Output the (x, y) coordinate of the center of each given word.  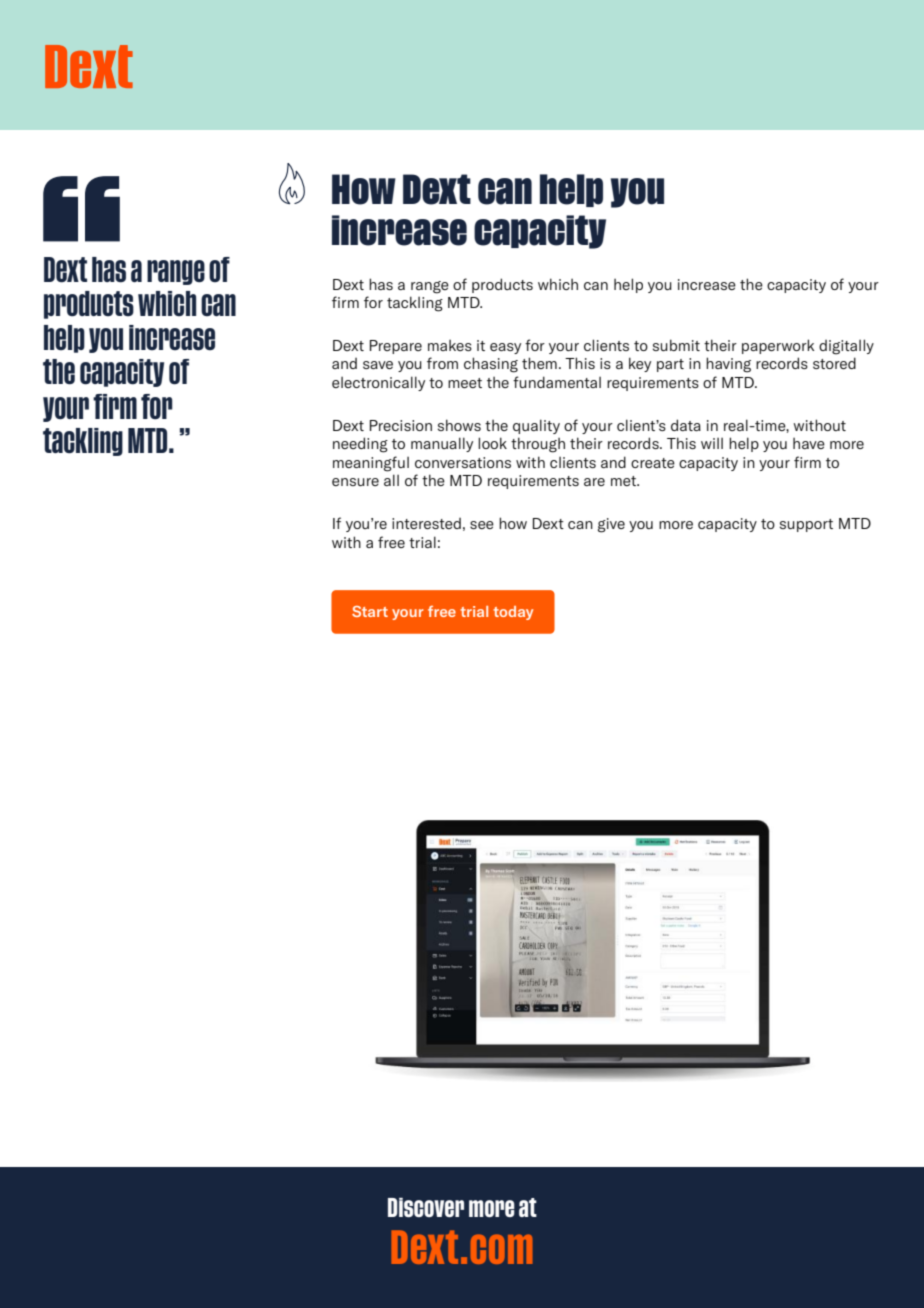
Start (370, 611)
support (806, 525)
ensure (355, 482)
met (624, 481)
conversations (463, 462)
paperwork (778, 346)
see (482, 525)
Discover (426, 1207)
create (653, 463)
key (640, 364)
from (442, 363)
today (513, 613)
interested (426, 523)
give (611, 525)
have (809, 443)
